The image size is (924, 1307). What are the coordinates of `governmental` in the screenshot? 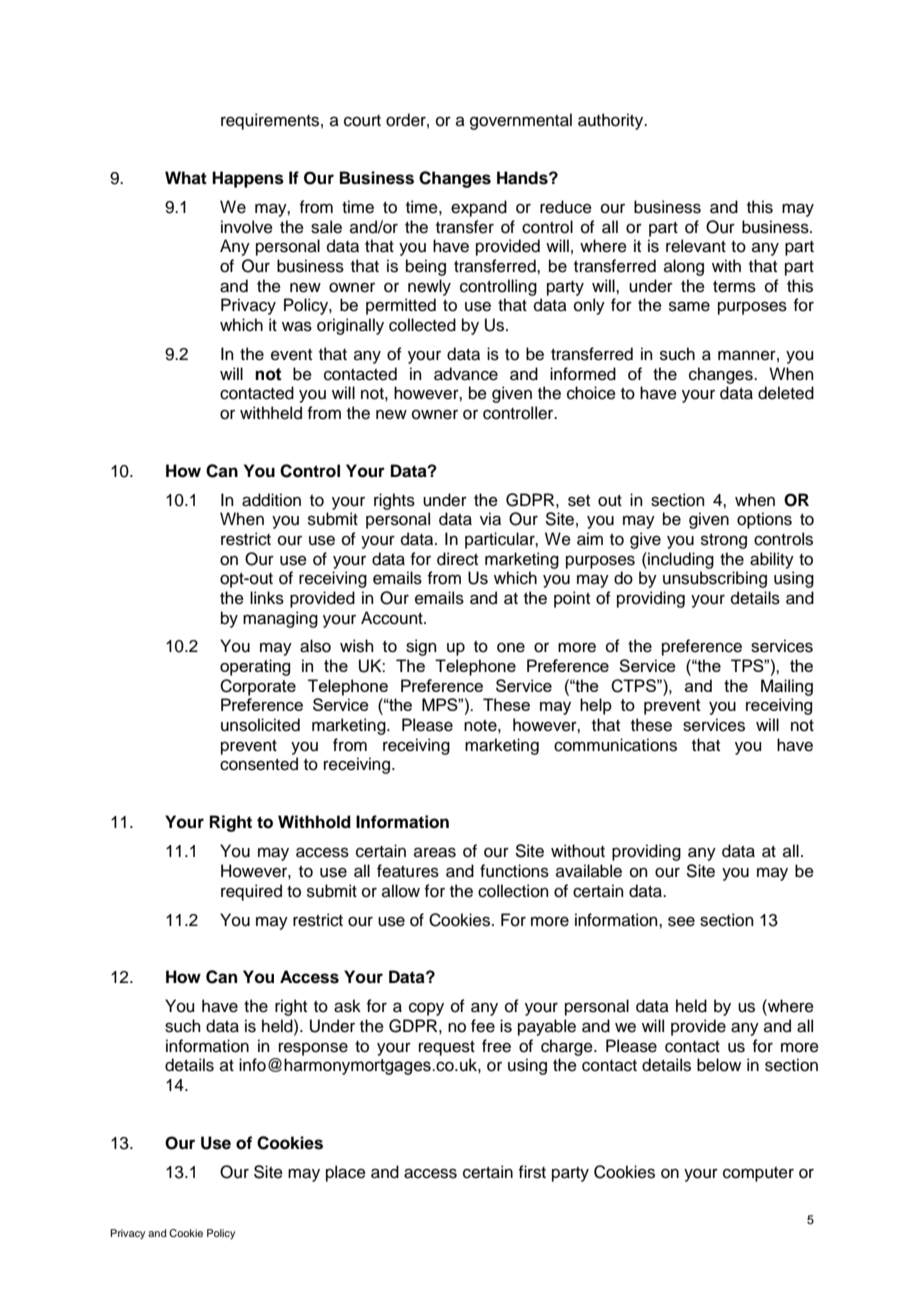 It's located at (521, 121).
